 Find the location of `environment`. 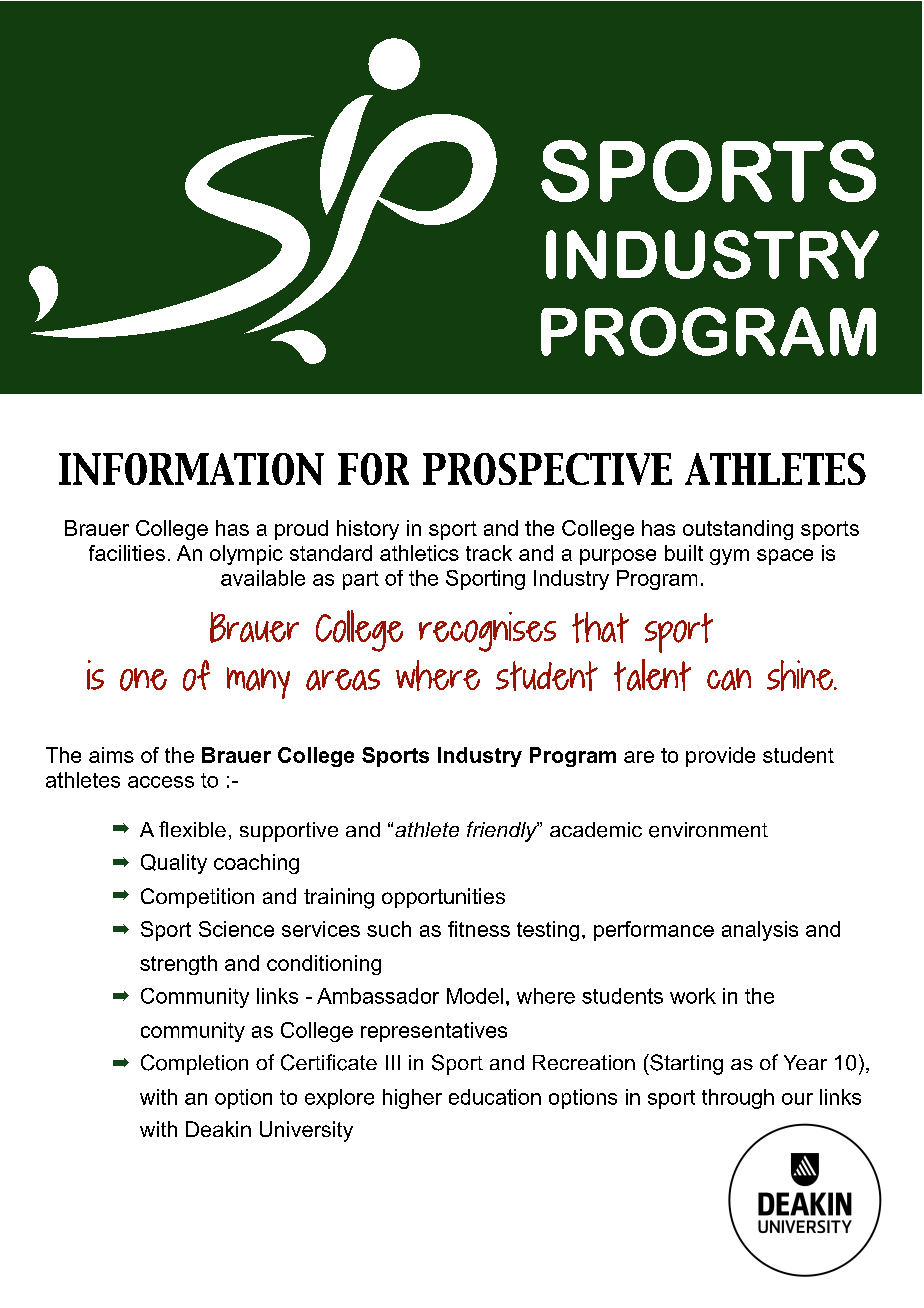

environment is located at coordinates (708, 830).
